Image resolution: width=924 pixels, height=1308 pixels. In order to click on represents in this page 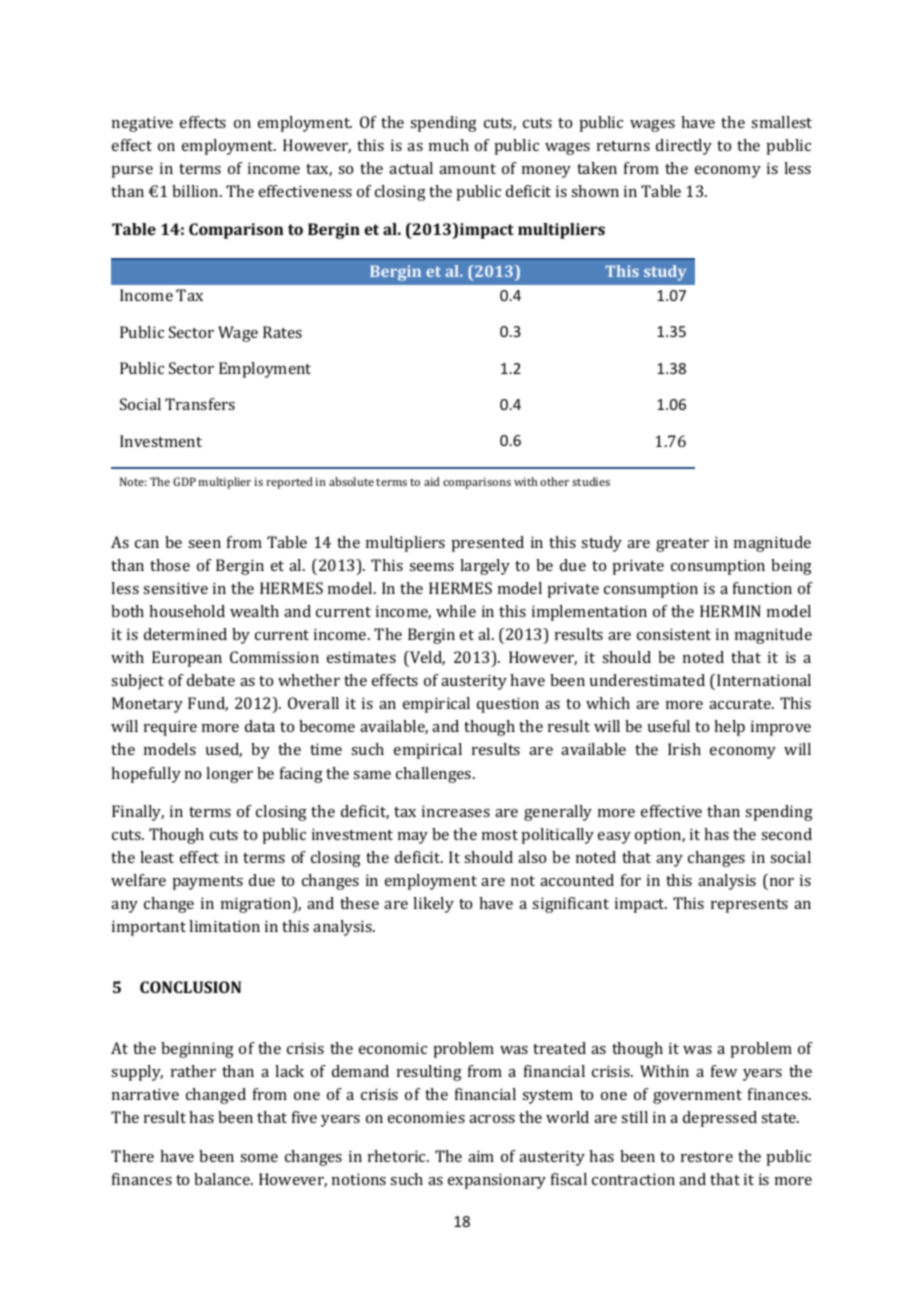, I will do `click(749, 906)`.
